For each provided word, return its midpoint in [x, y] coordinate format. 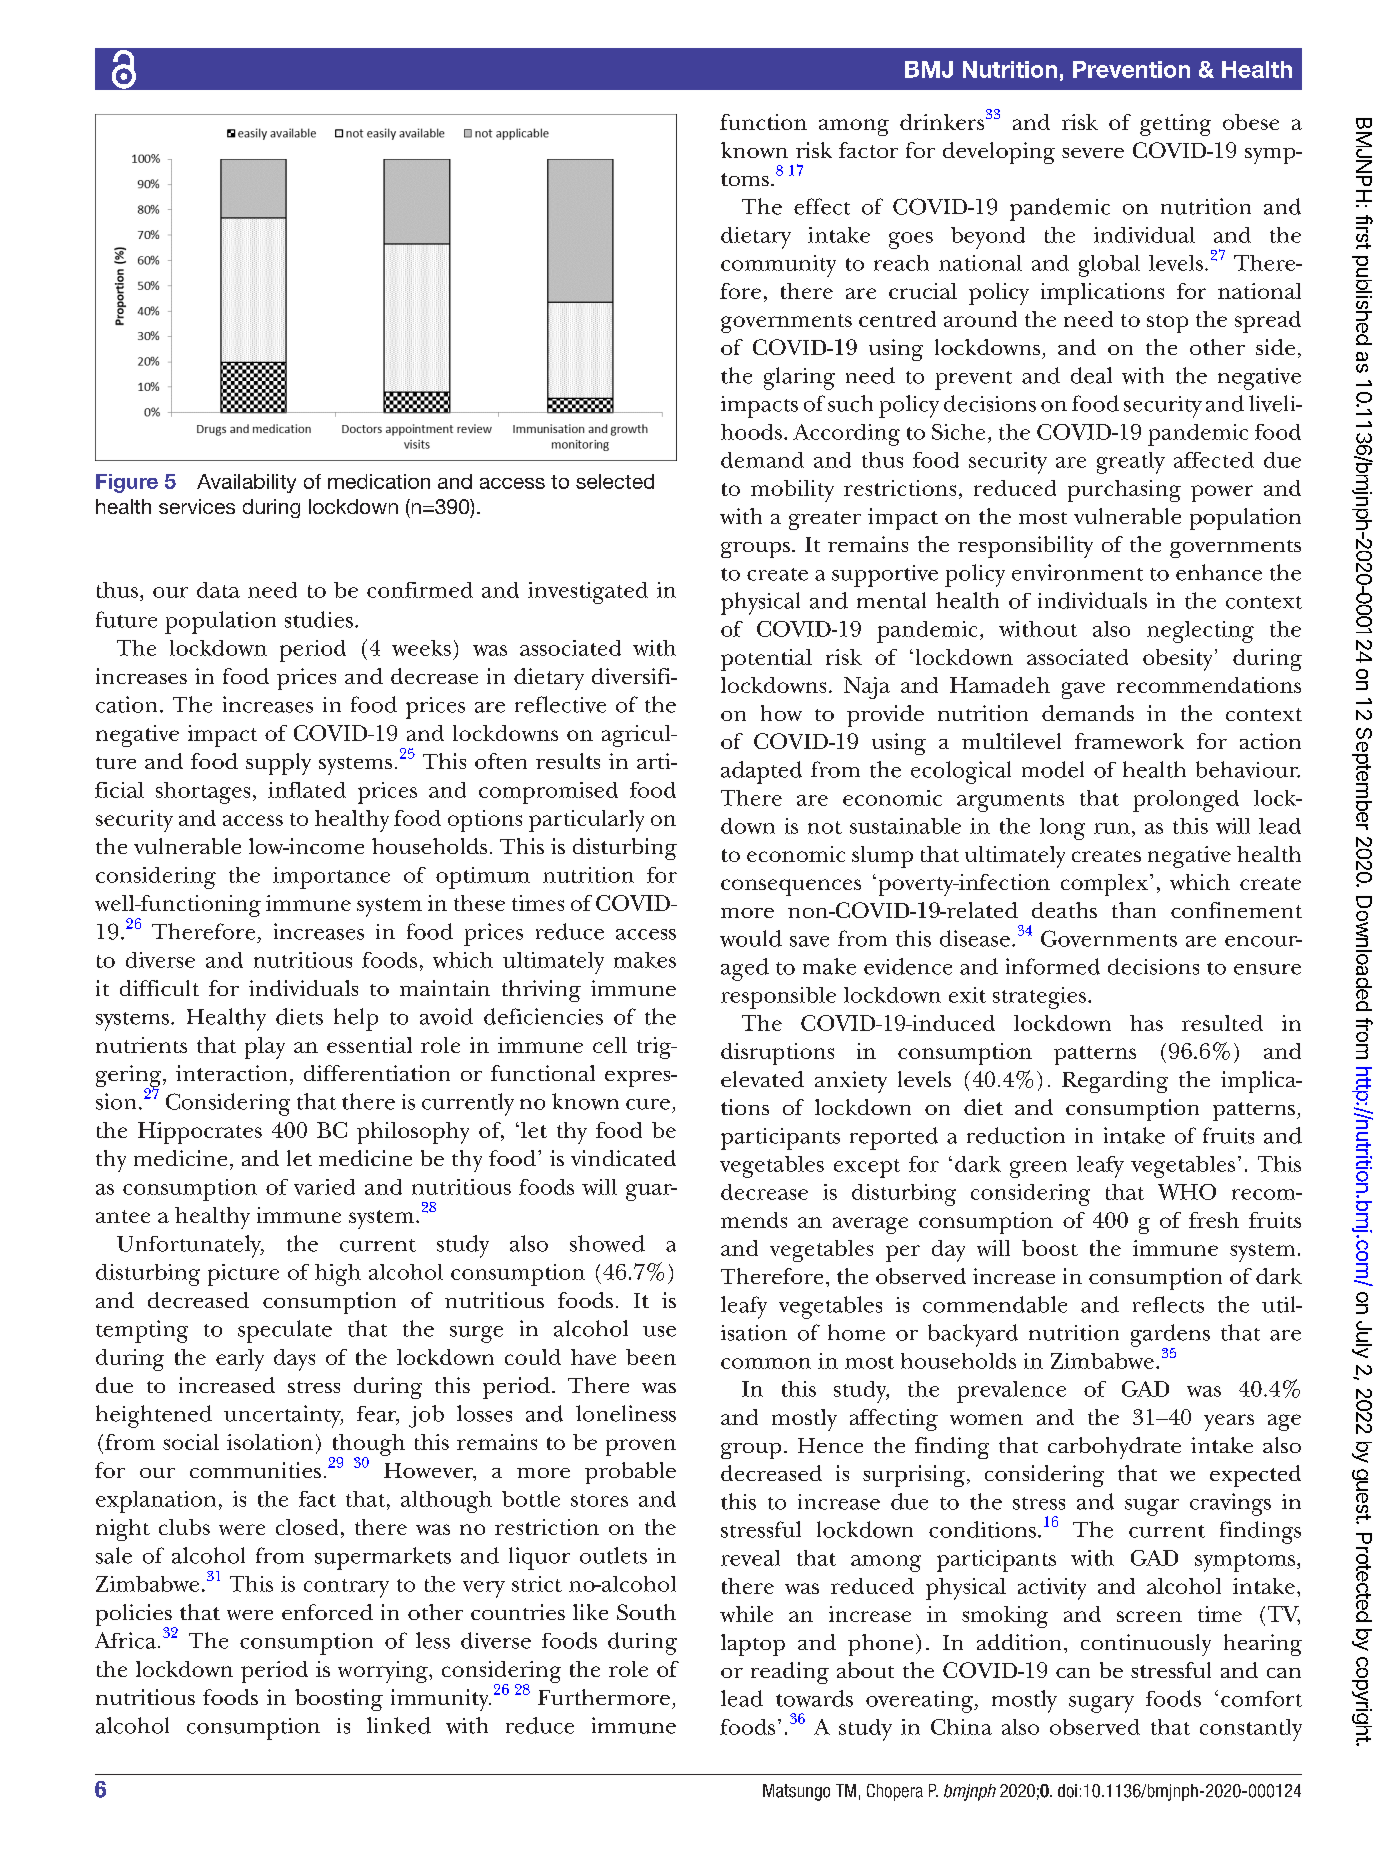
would [751, 938]
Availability [246, 483]
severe [1093, 153]
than [1134, 910]
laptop [753, 1645]
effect [822, 206]
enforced [327, 1612]
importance [331, 878]
